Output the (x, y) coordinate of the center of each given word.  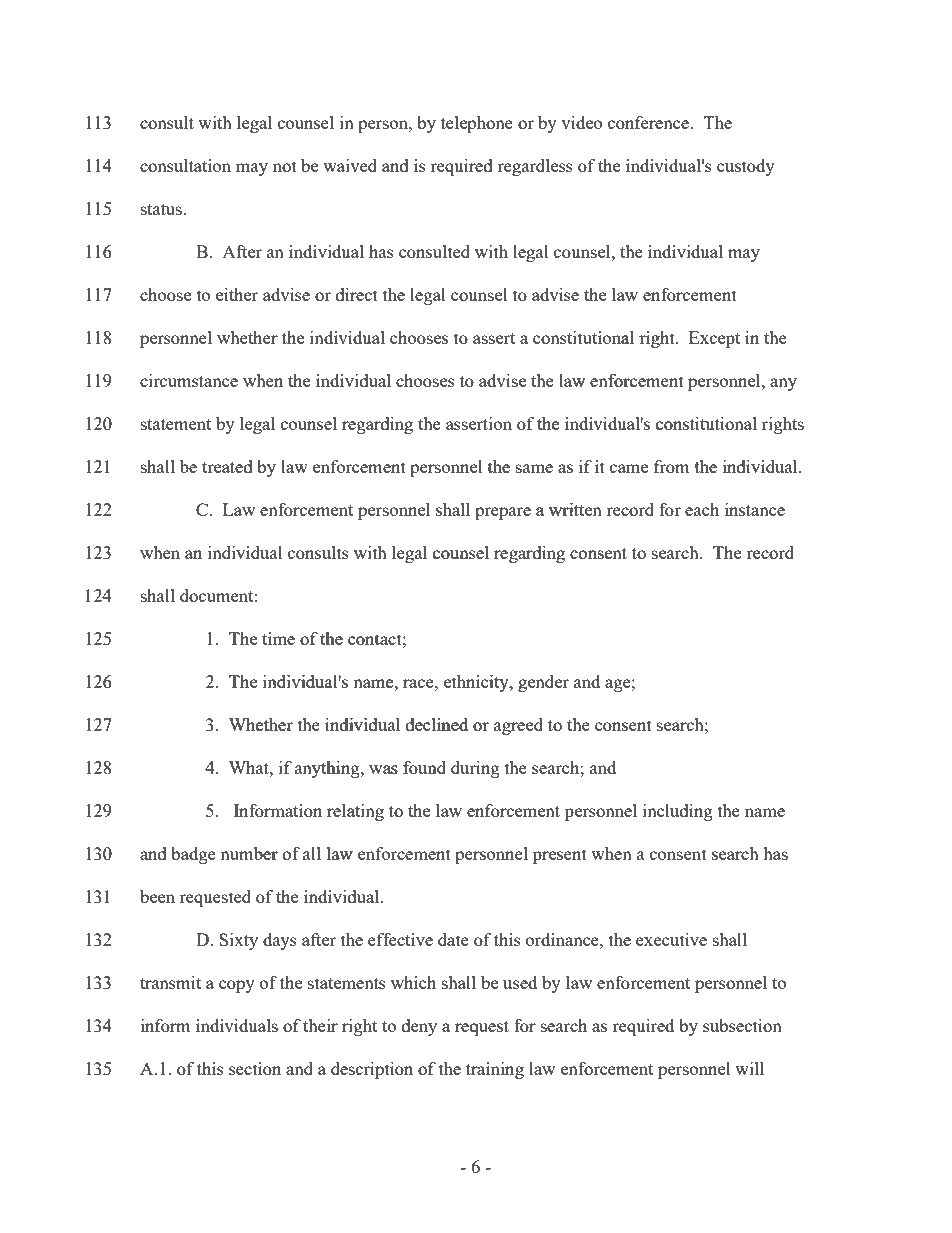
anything (328, 769)
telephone (477, 124)
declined (437, 724)
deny (419, 1027)
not (285, 166)
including (678, 812)
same (534, 468)
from (672, 466)
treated (227, 466)
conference (649, 122)
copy (237, 986)
